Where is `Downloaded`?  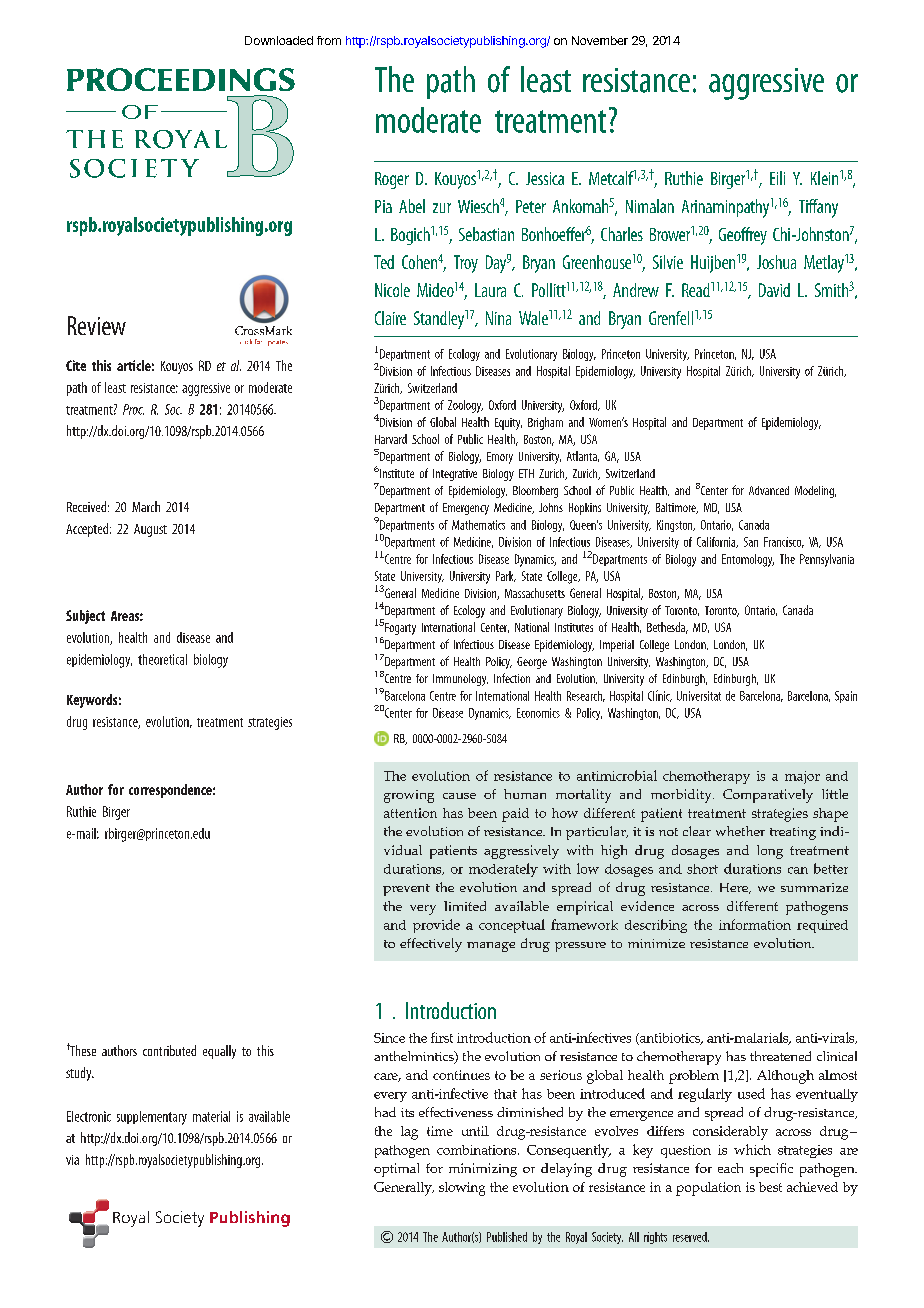 Downloaded is located at coordinates (279, 40).
